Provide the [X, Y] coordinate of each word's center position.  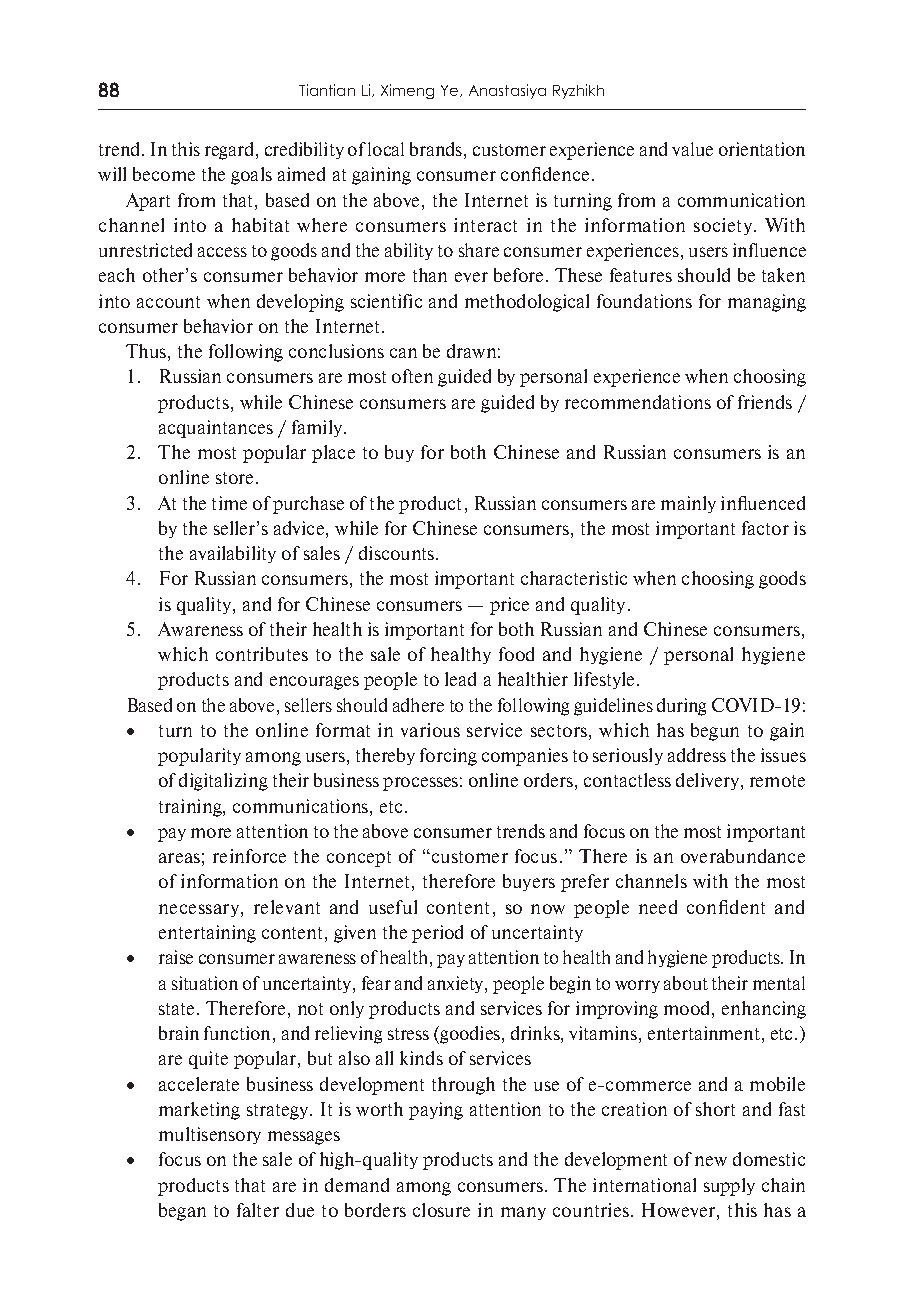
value [692, 149]
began [182, 1212]
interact [485, 225]
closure [441, 1210]
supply [729, 1187]
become [164, 174]
